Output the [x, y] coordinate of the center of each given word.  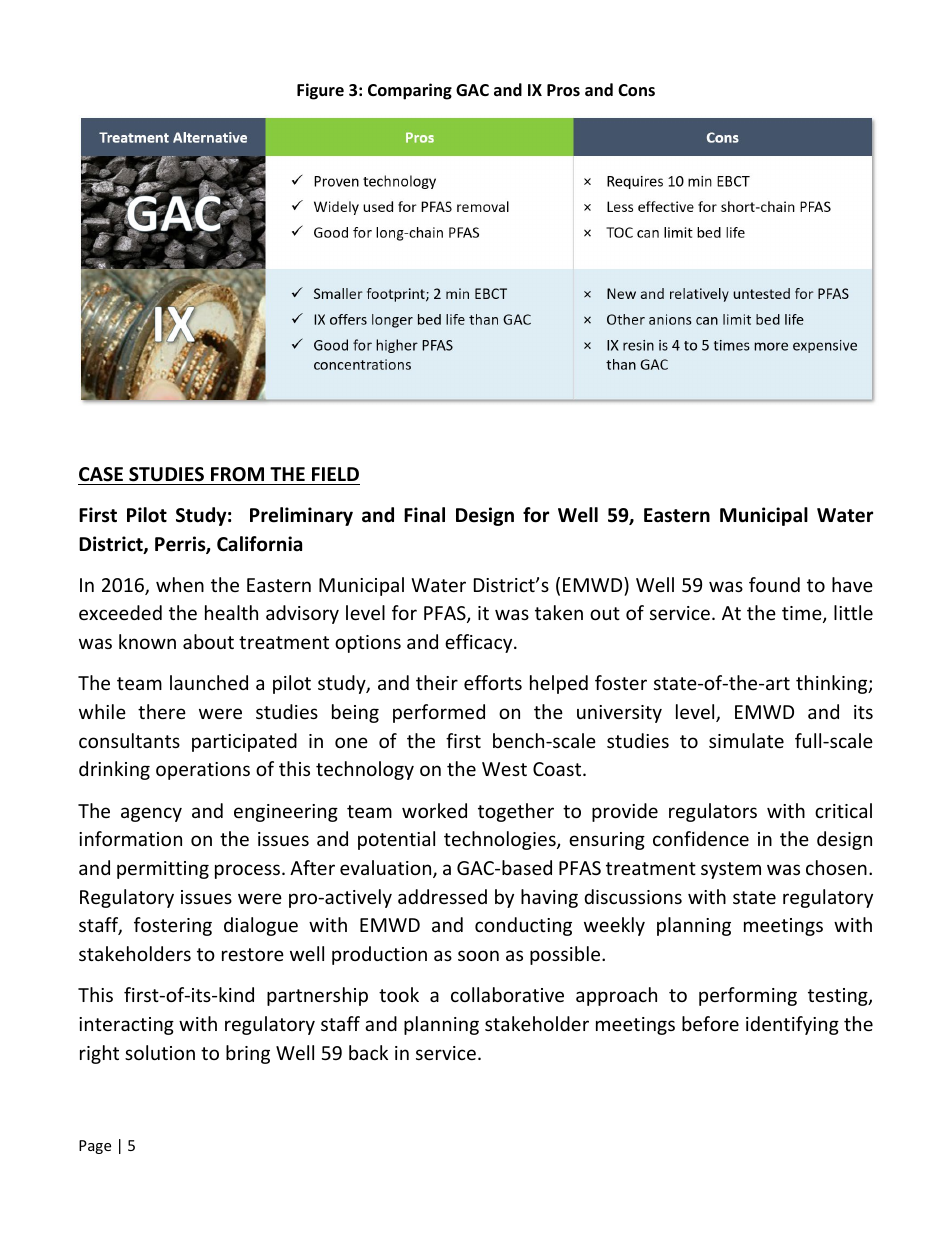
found [774, 584]
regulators [713, 812]
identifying [792, 1025]
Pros [563, 90]
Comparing [410, 91]
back [368, 1052]
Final [424, 515]
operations [203, 771]
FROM [237, 474]
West [504, 769]
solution [160, 1052]
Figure [320, 91]
